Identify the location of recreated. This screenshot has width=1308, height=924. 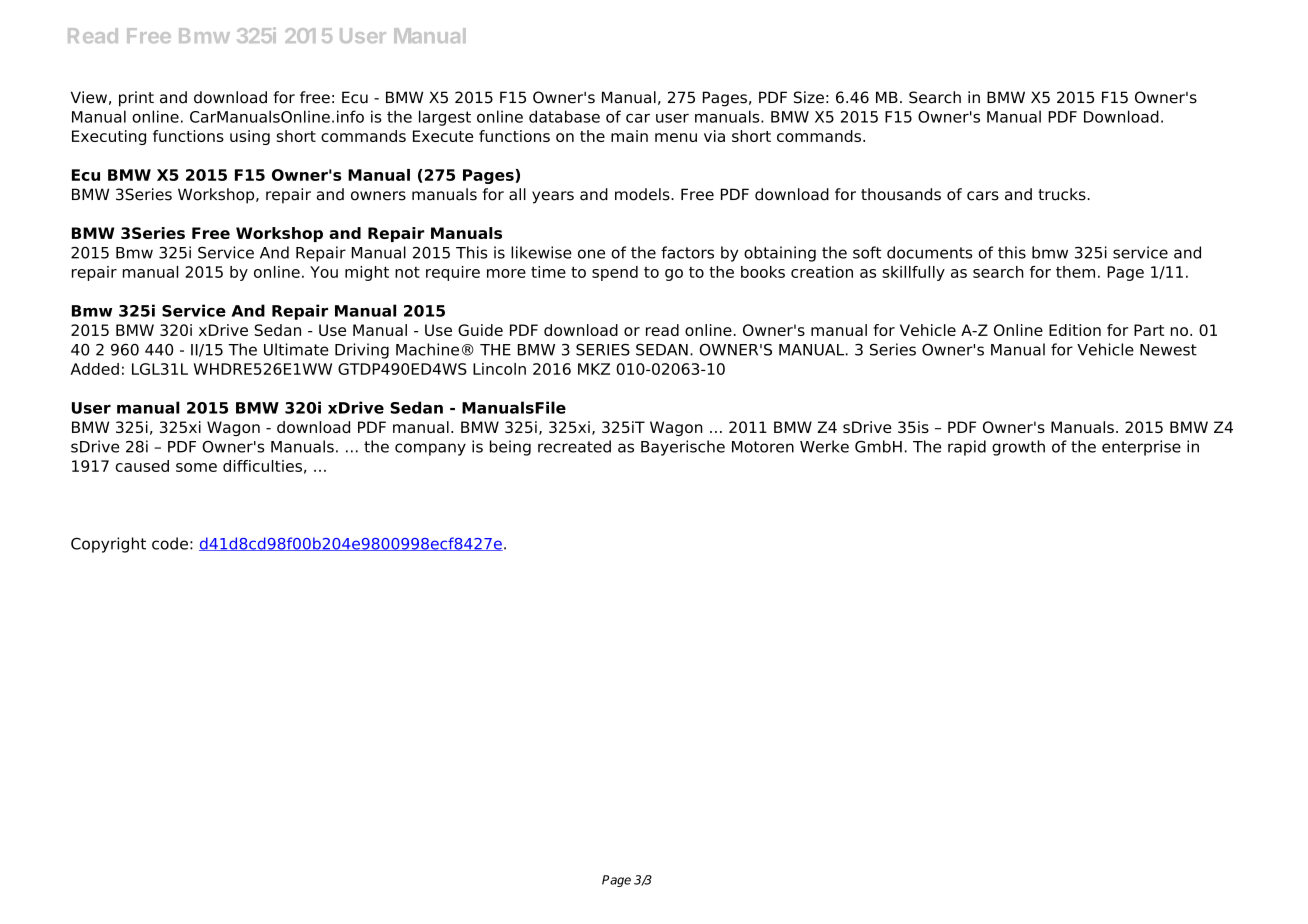
(574, 446).
